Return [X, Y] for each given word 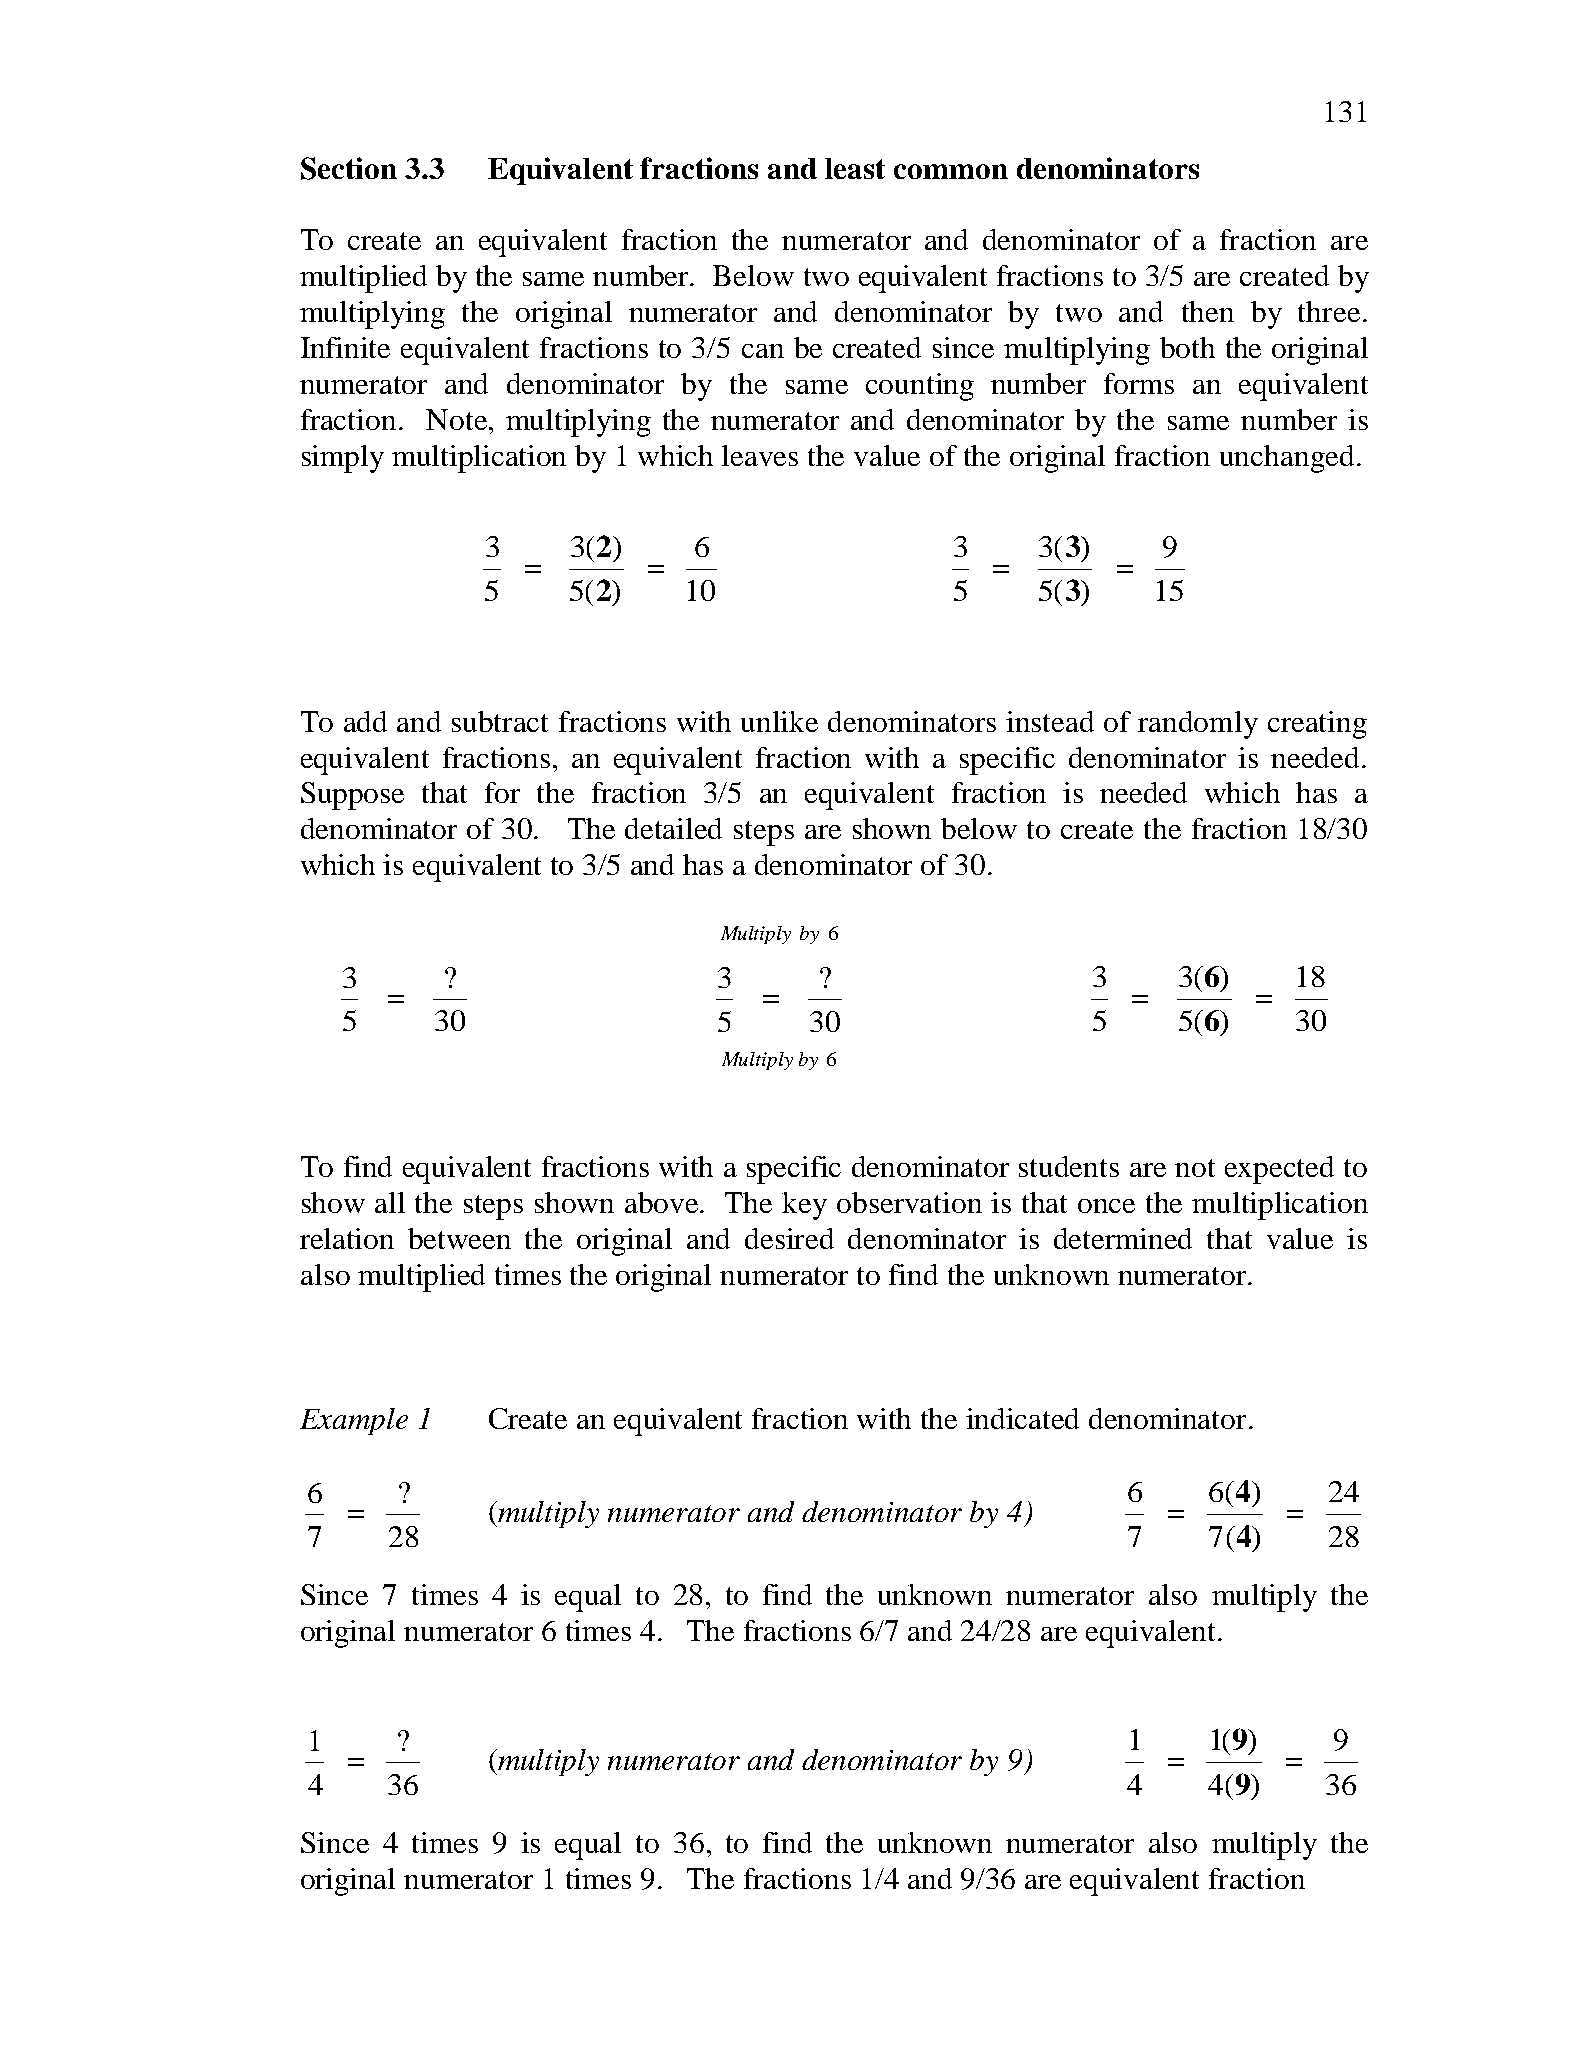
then [1208, 311]
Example [354, 1421]
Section [349, 168]
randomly [1198, 725]
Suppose [352, 796]
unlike [779, 721]
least [855, 168]
